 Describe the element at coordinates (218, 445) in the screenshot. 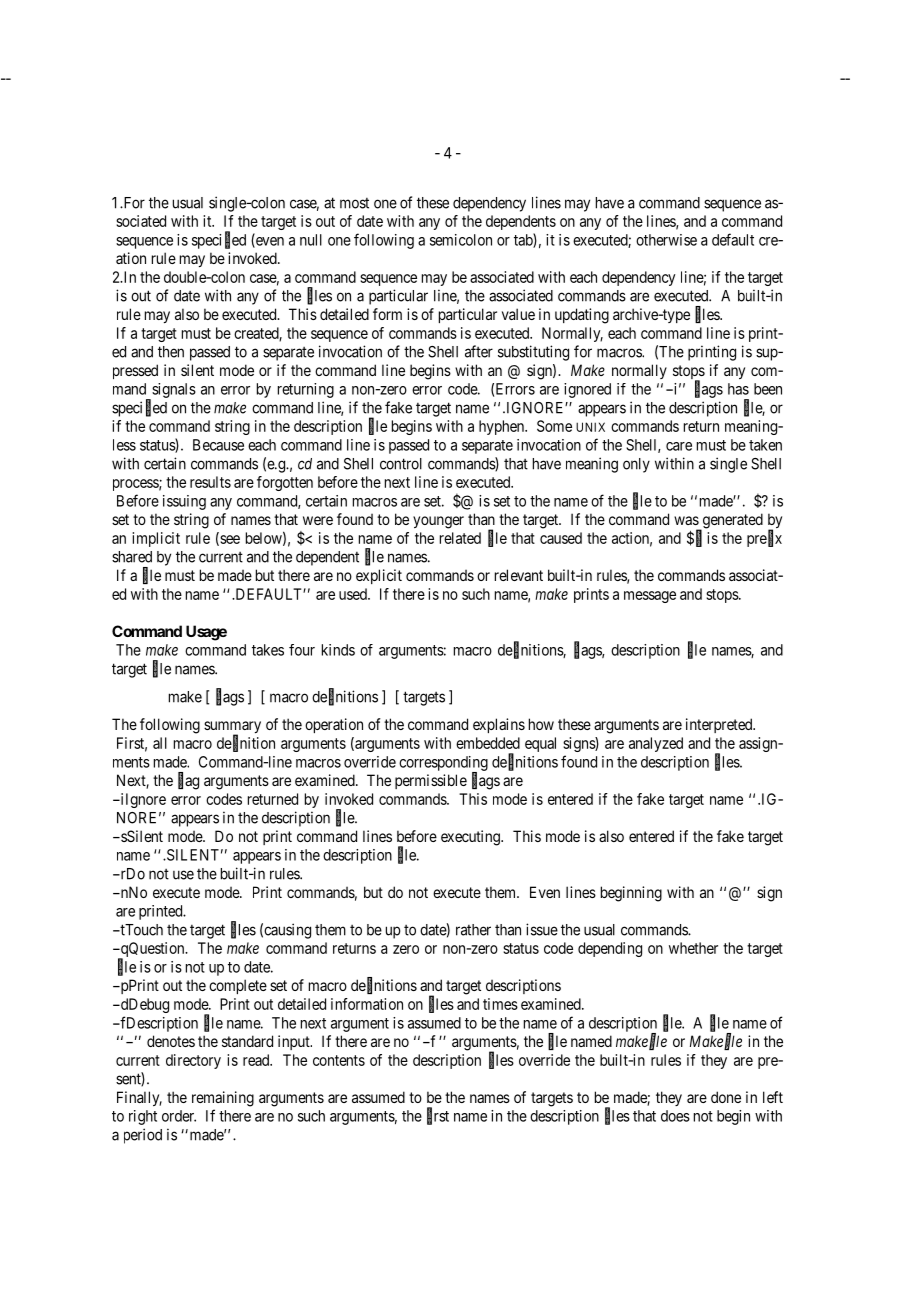

I see `Because` at that location.
